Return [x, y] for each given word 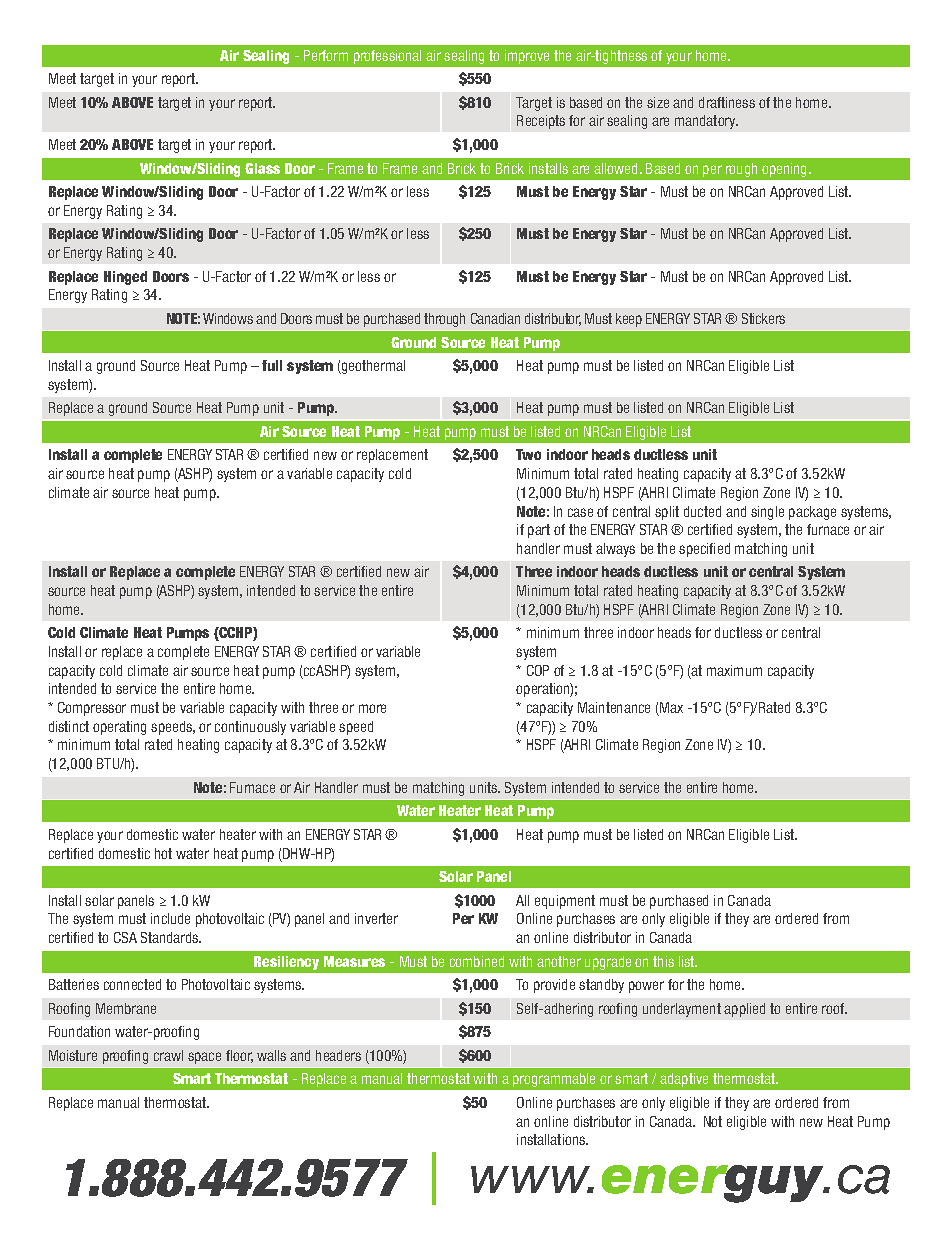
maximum [734, 670]
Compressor [92, 709]
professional [387, 57]
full [272, 365]
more [372, 708]
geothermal [372, 367]
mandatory [706, 122]
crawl [168, 1055]
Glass [262, 168]
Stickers [763, 318]
